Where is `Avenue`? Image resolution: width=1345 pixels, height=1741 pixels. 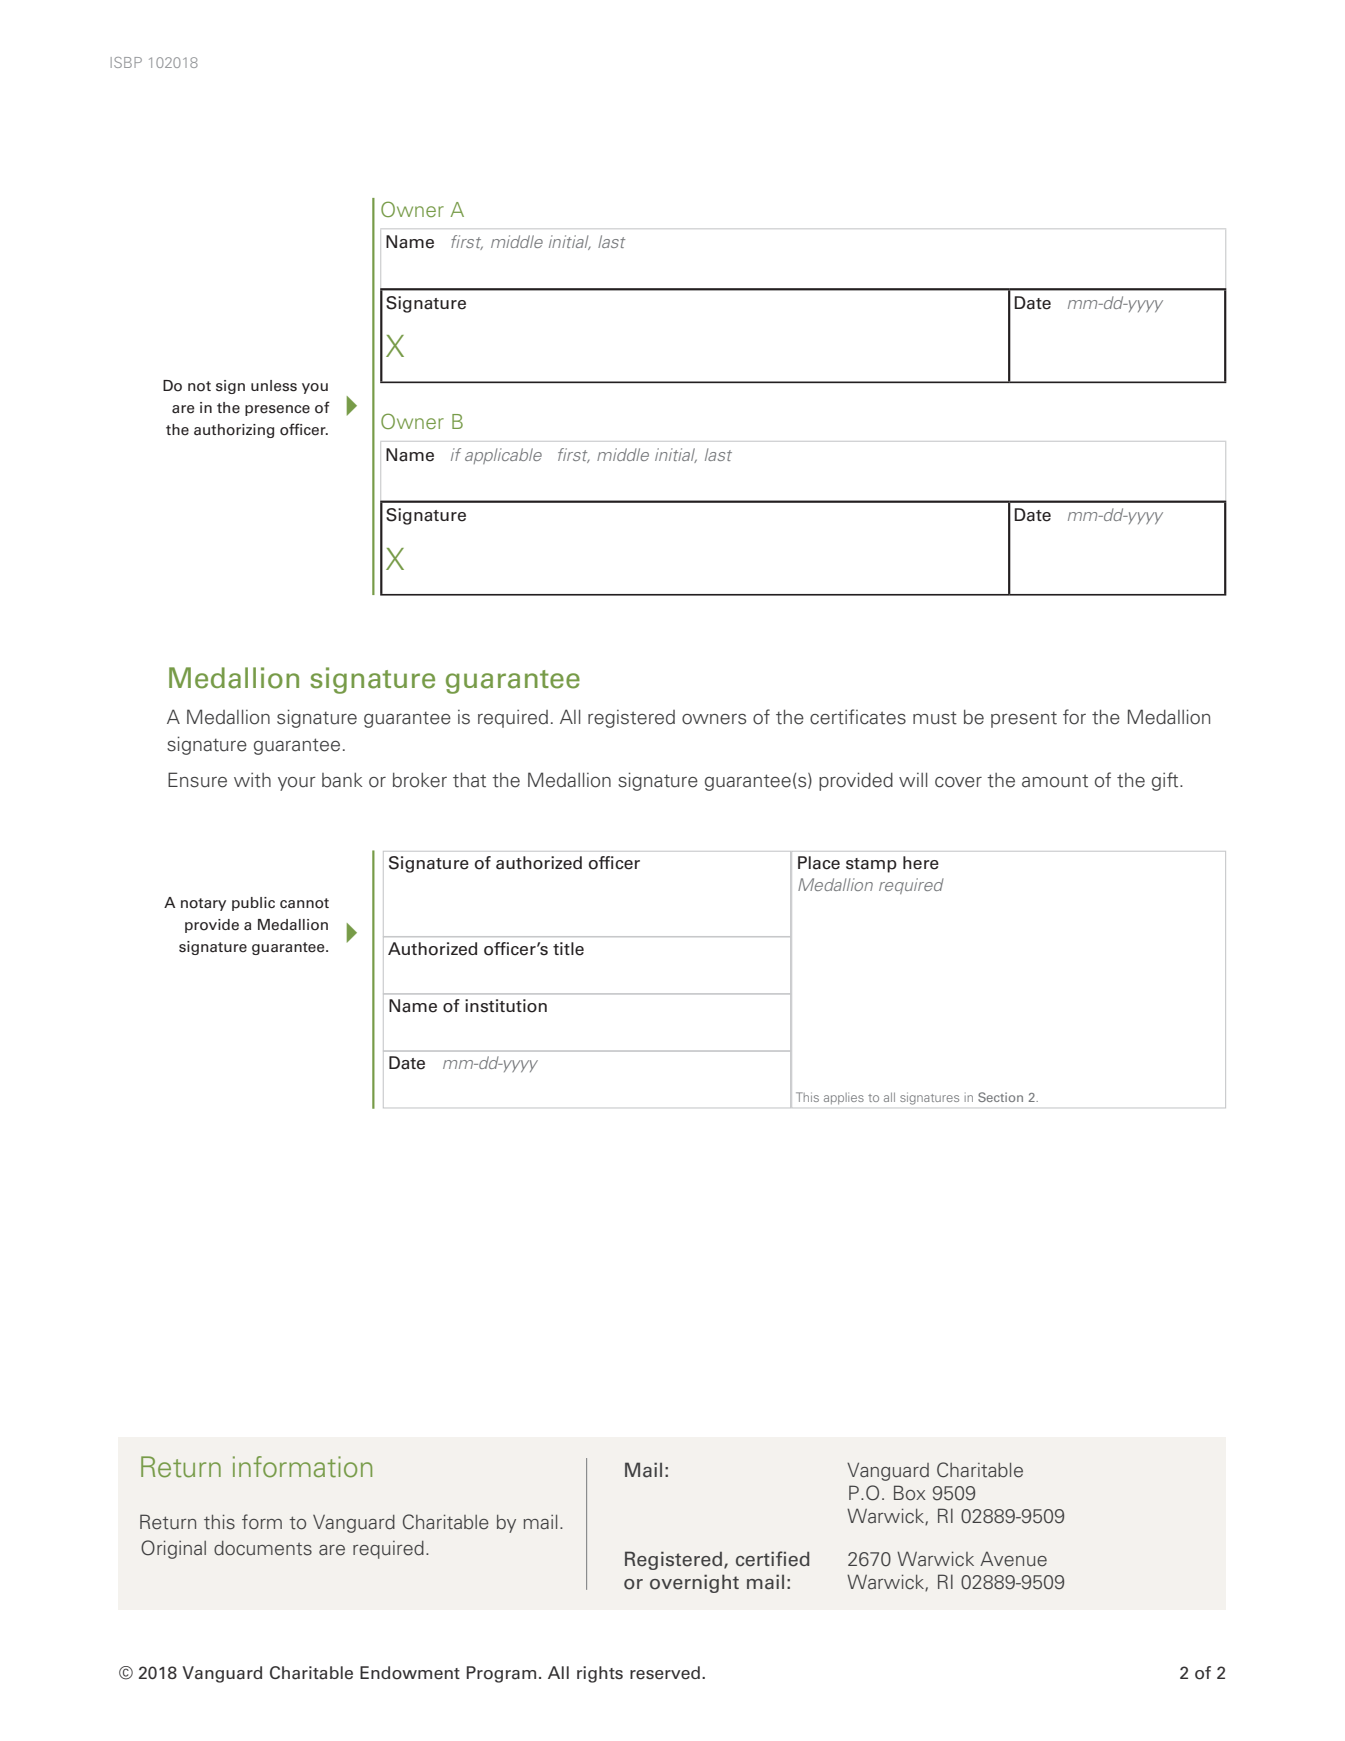 Avenue is located at coordinates (1013, 1559).
